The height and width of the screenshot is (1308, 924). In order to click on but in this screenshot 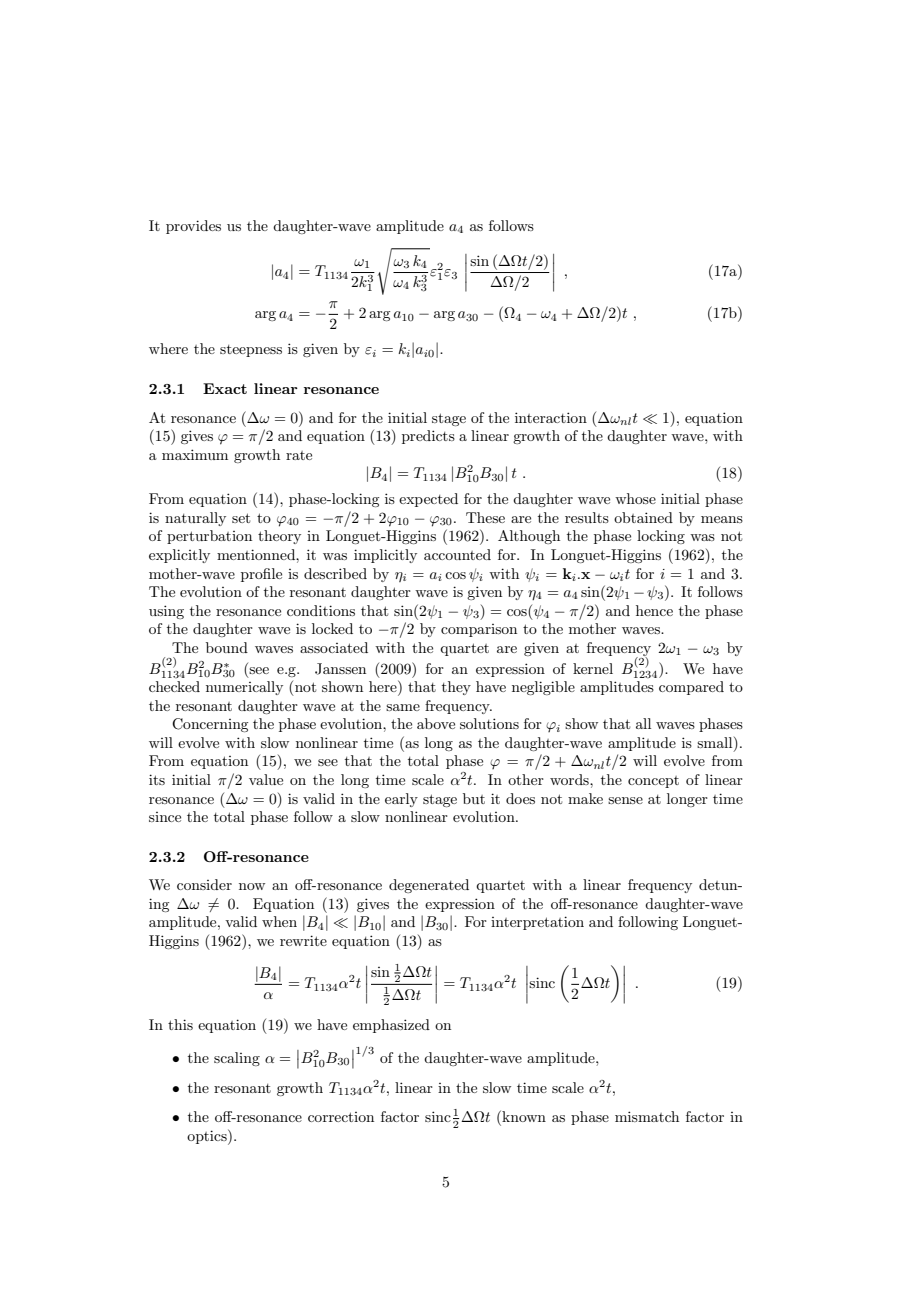, I will do `click(474, 798)`.
